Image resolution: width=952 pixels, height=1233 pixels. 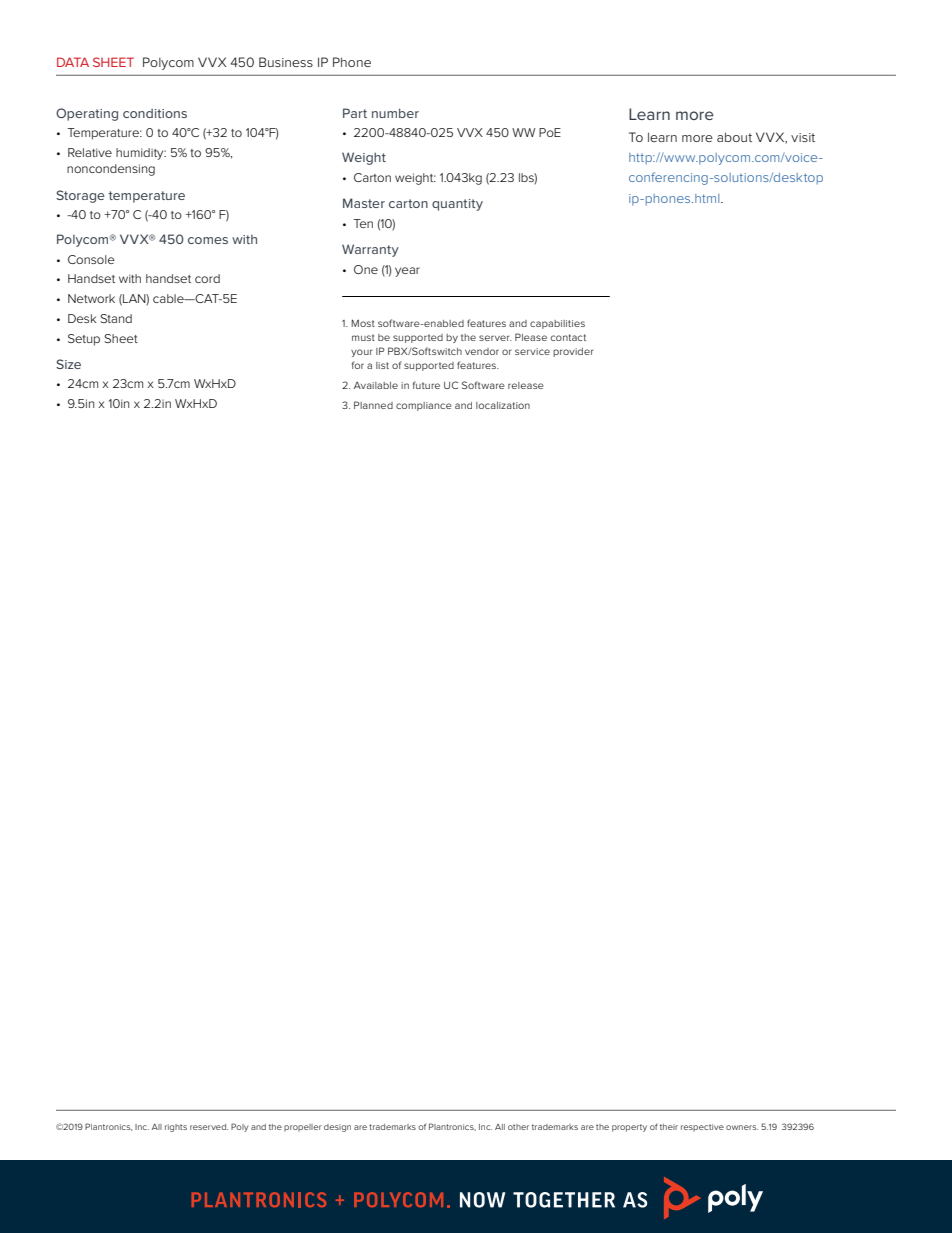 I want to click on rights, so click(x=176, y=1128).
